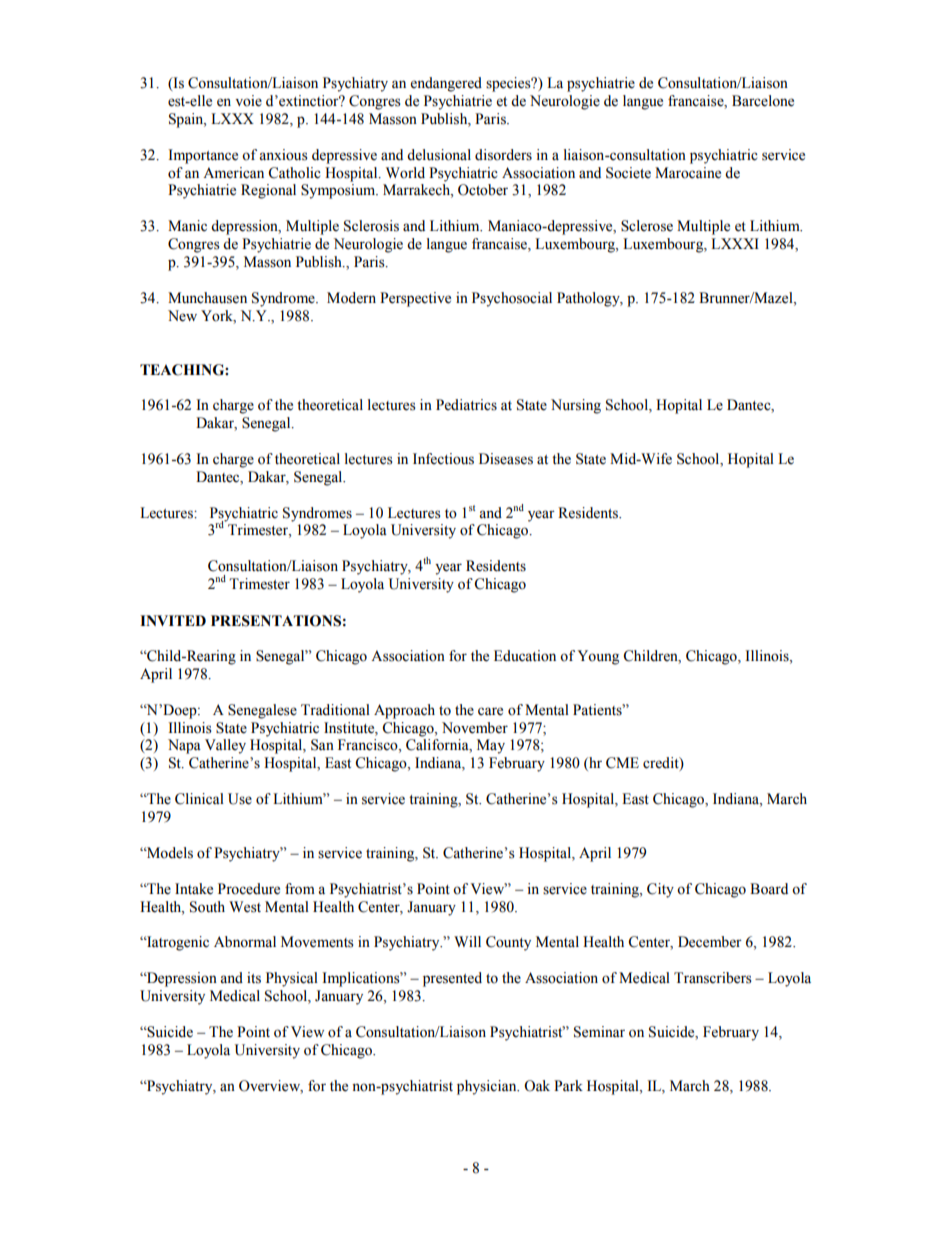 The width and height of the document is (952, 1233). What do you see at coordinates (622, 763) in the document?
I see `CME` at bounding box center [622, 763].
